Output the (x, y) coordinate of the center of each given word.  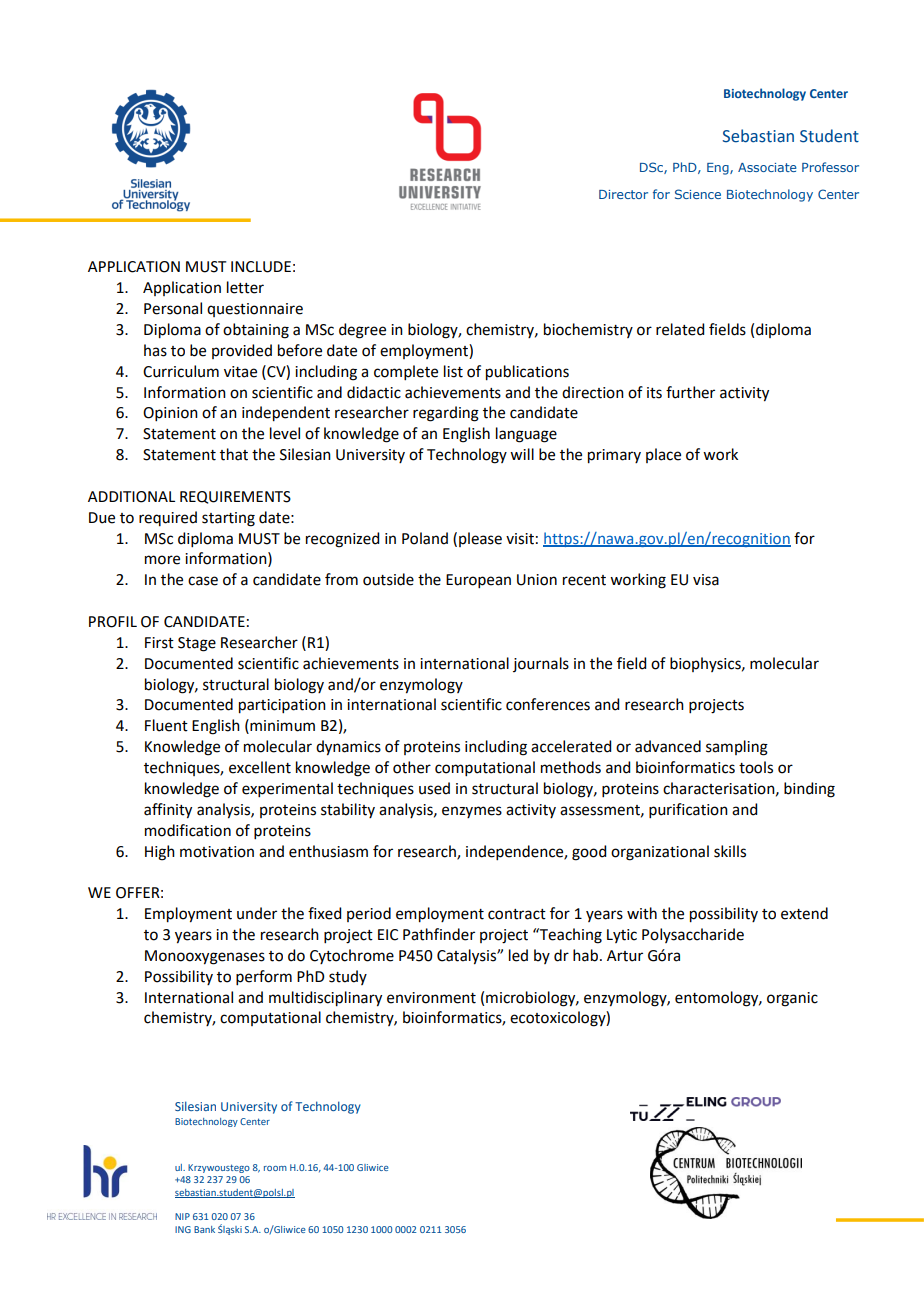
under (257, 913)
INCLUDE (261, 267)
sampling (737, 748)
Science (698, 194)
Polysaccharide (693, 935)
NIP (182, 1216)
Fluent (166, 725)
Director (623, 194)
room (275, 1168)
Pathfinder (439, 934)
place (663, 455)
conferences (548, 704)
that (234, 454)
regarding (446, 414)
